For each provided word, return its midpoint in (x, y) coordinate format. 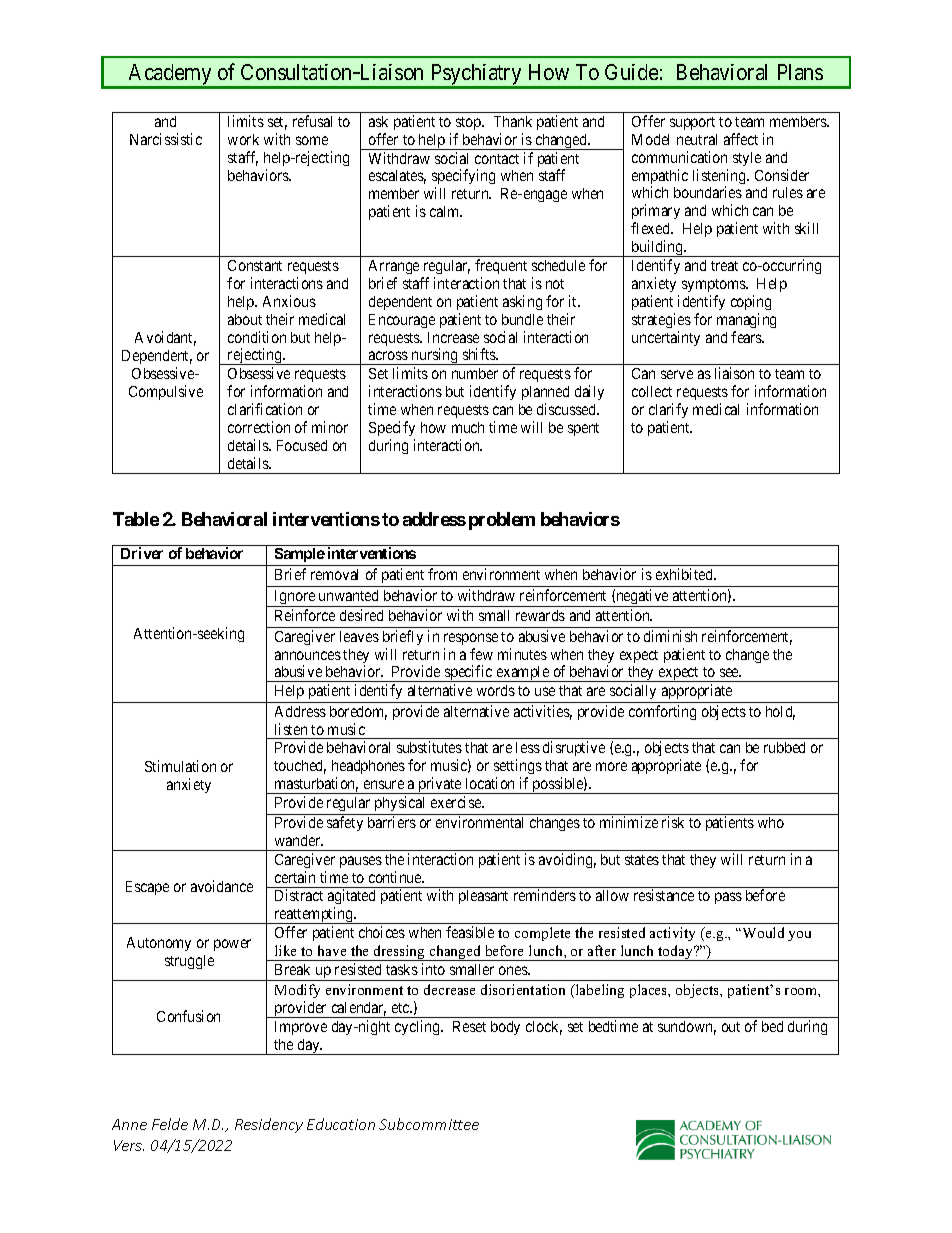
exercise (457, 802)
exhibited (685, 574)
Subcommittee (429, 1124)
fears (747, 337)
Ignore (294, 598)
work (243, 139)
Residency (269, 1125)
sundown (687, 1028)
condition (257, 337)
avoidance (222, 886)
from (442, 574)
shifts (480, 354)
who (771, 822)
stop (469, 123)
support (692, 123)
